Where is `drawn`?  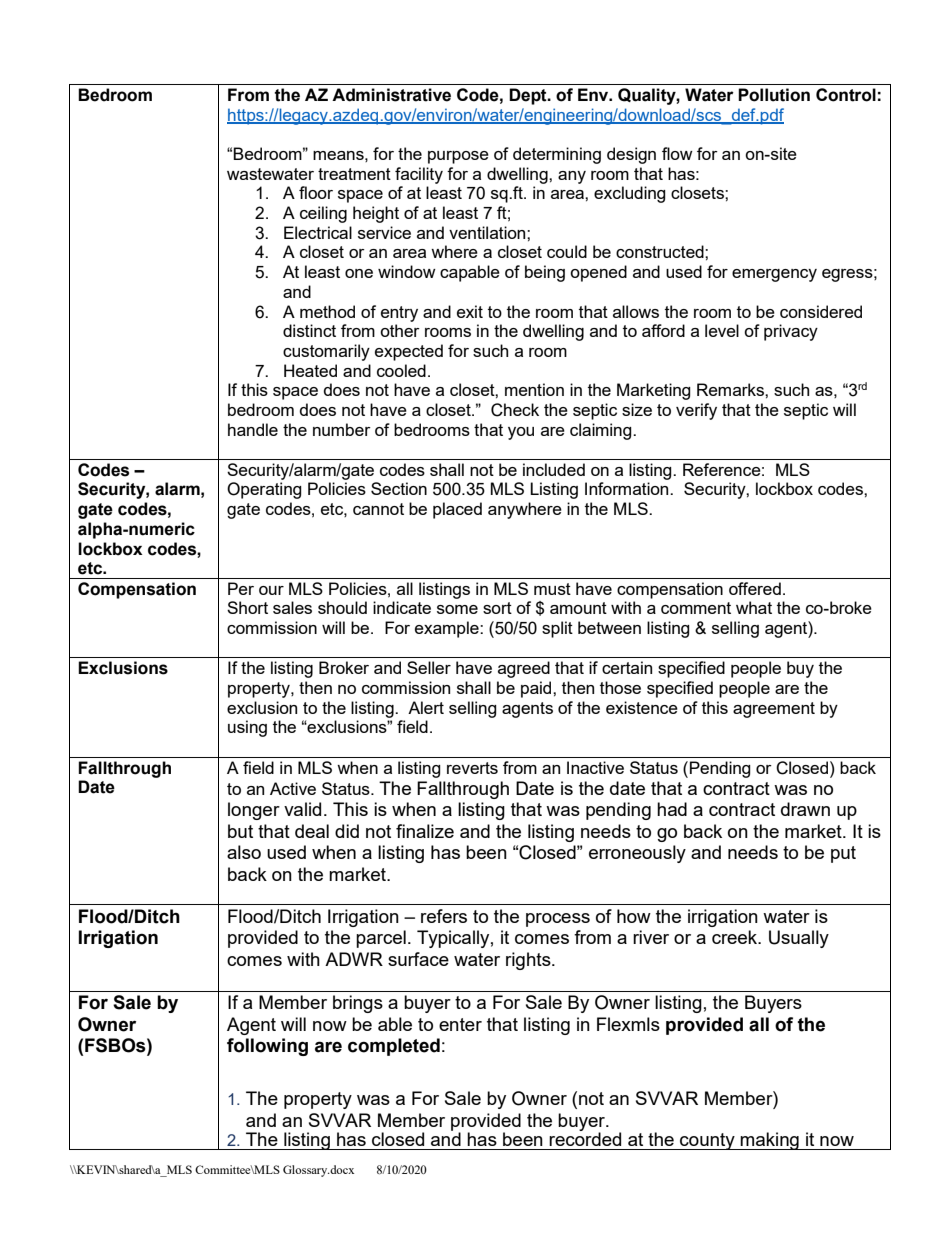
drawn is located at coordinates (805, 809).
